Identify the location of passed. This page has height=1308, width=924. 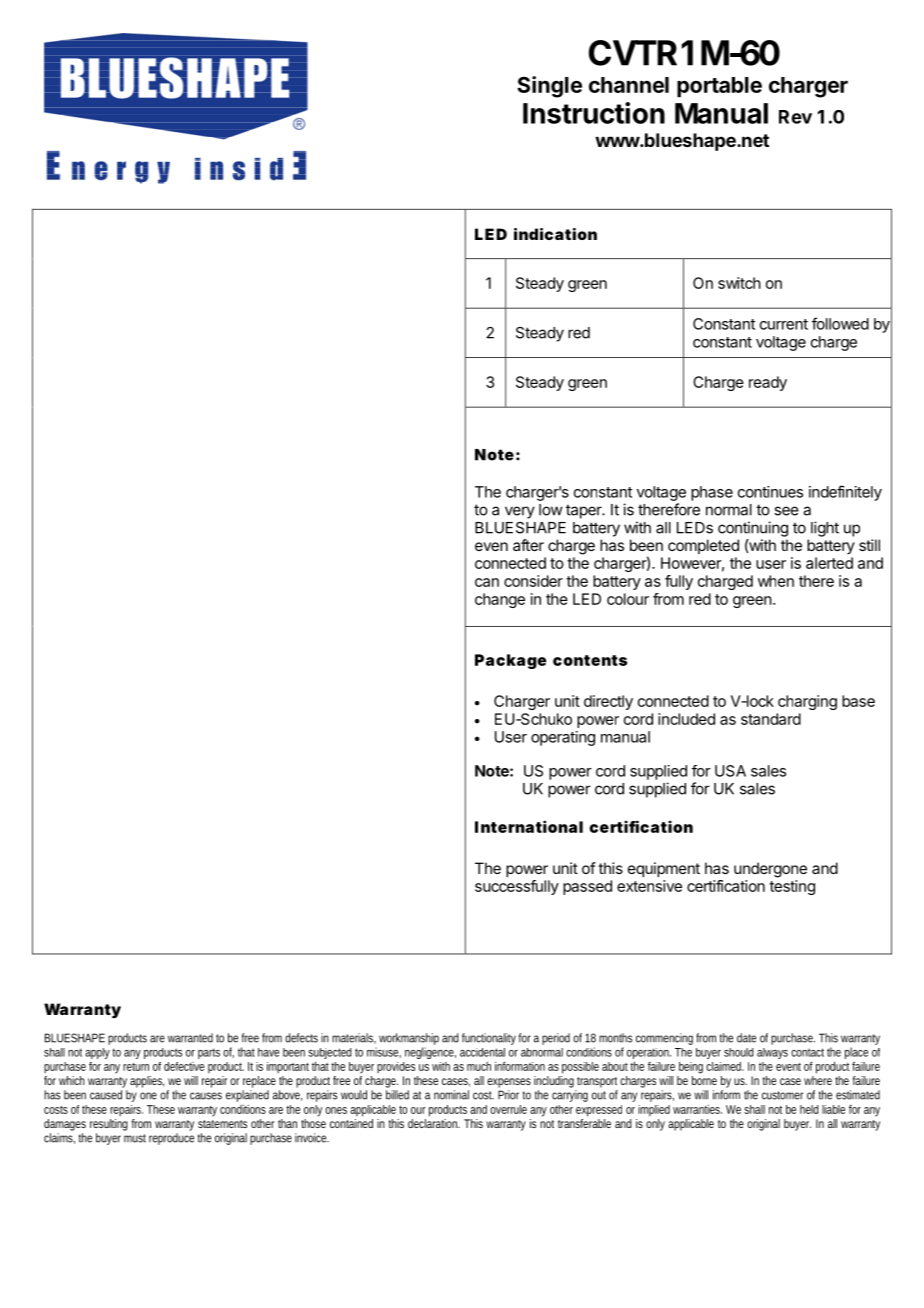
(587, 887).
